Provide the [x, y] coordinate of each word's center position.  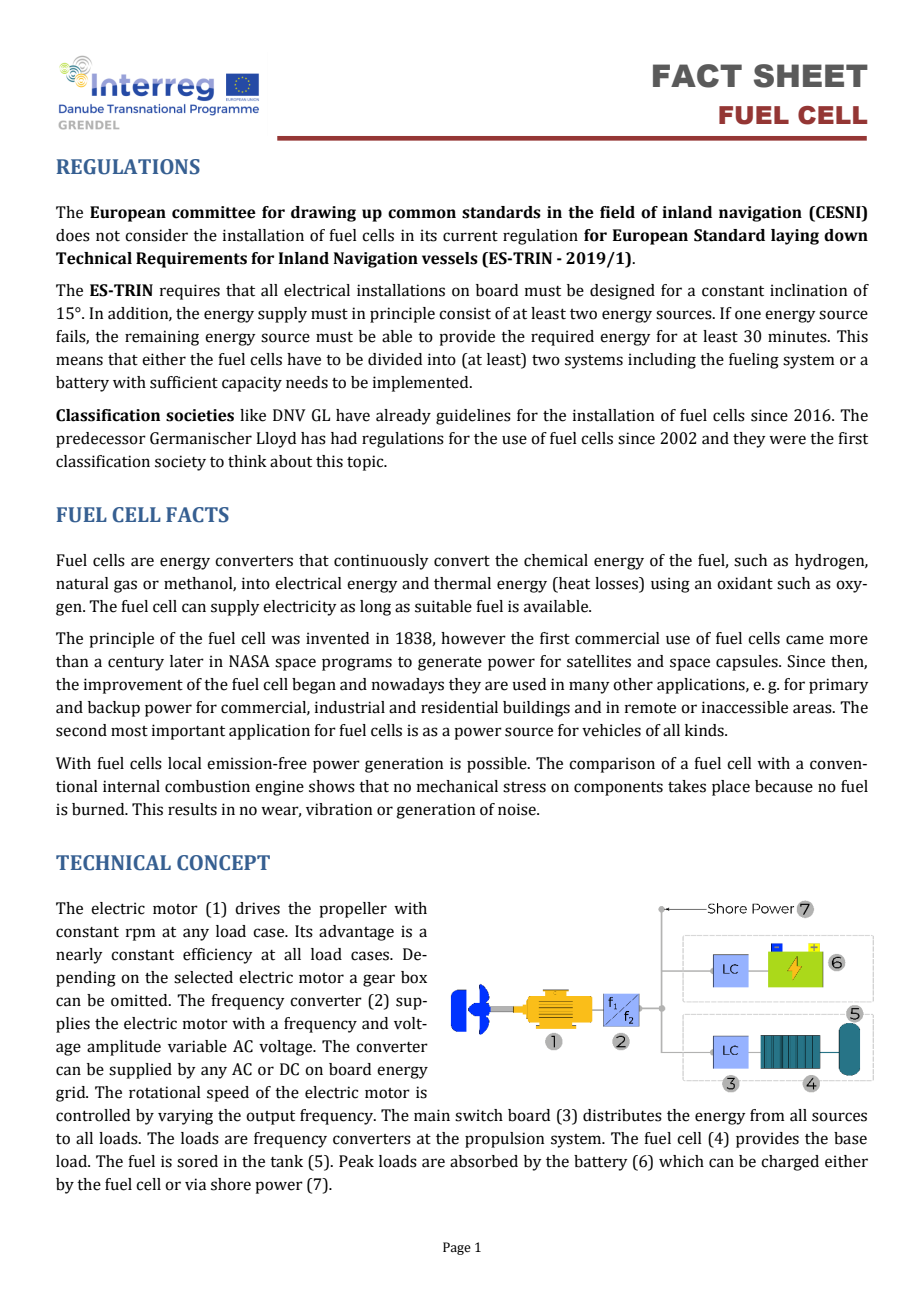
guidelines [473, 417]
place [731, 788]
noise [518, 809]
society [180, 463]
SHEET [811, 76]
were [787, 440]
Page [457, 1248]
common [422, 214]
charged [790, 1163]
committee [214, 212]
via [195, 1184]
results [192, 809]
